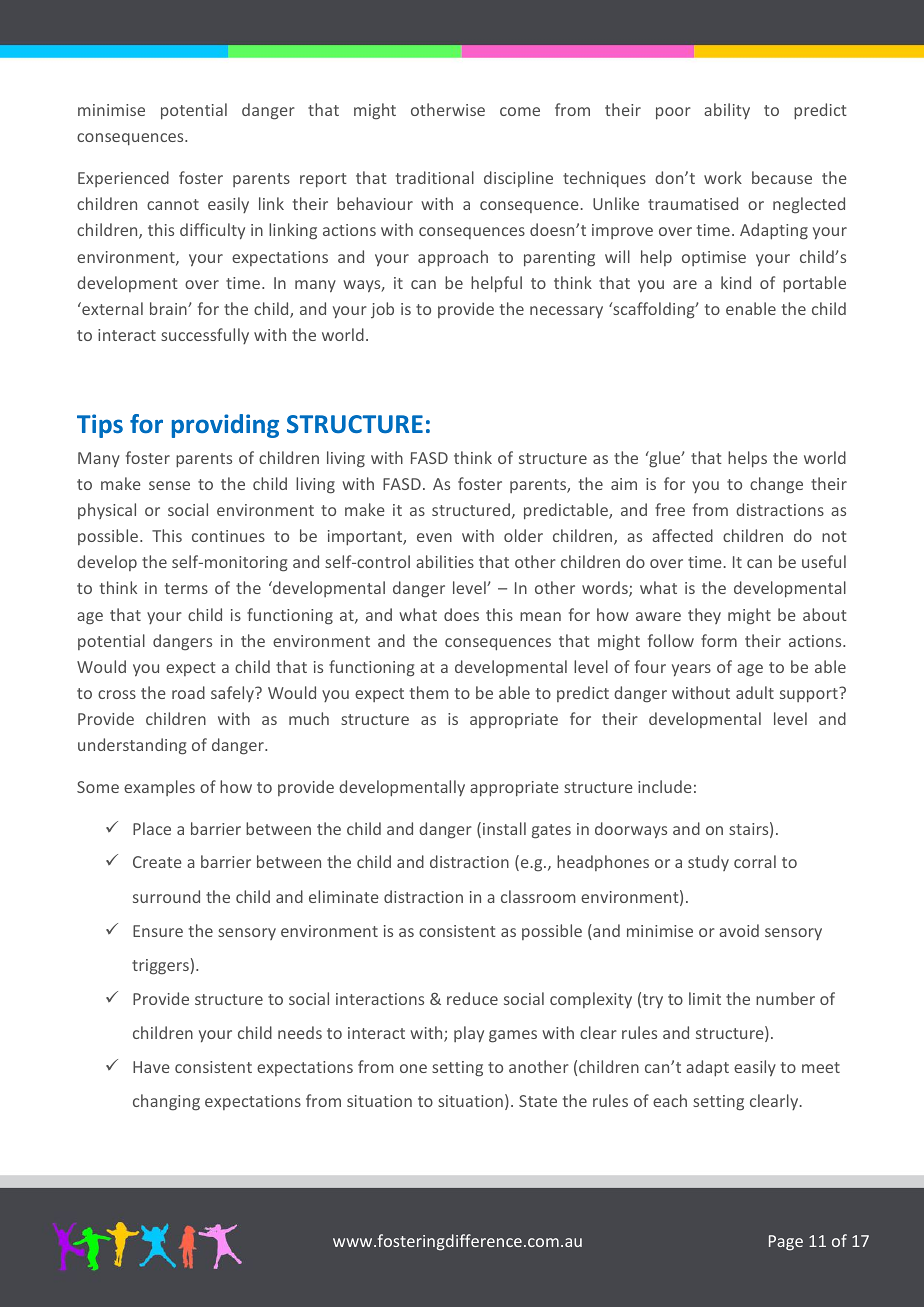 The height and width of the screenshot is (1307, 924). Describe the element at coordinates (445, 561) in the screenshot. I see `abilities` at that location.
